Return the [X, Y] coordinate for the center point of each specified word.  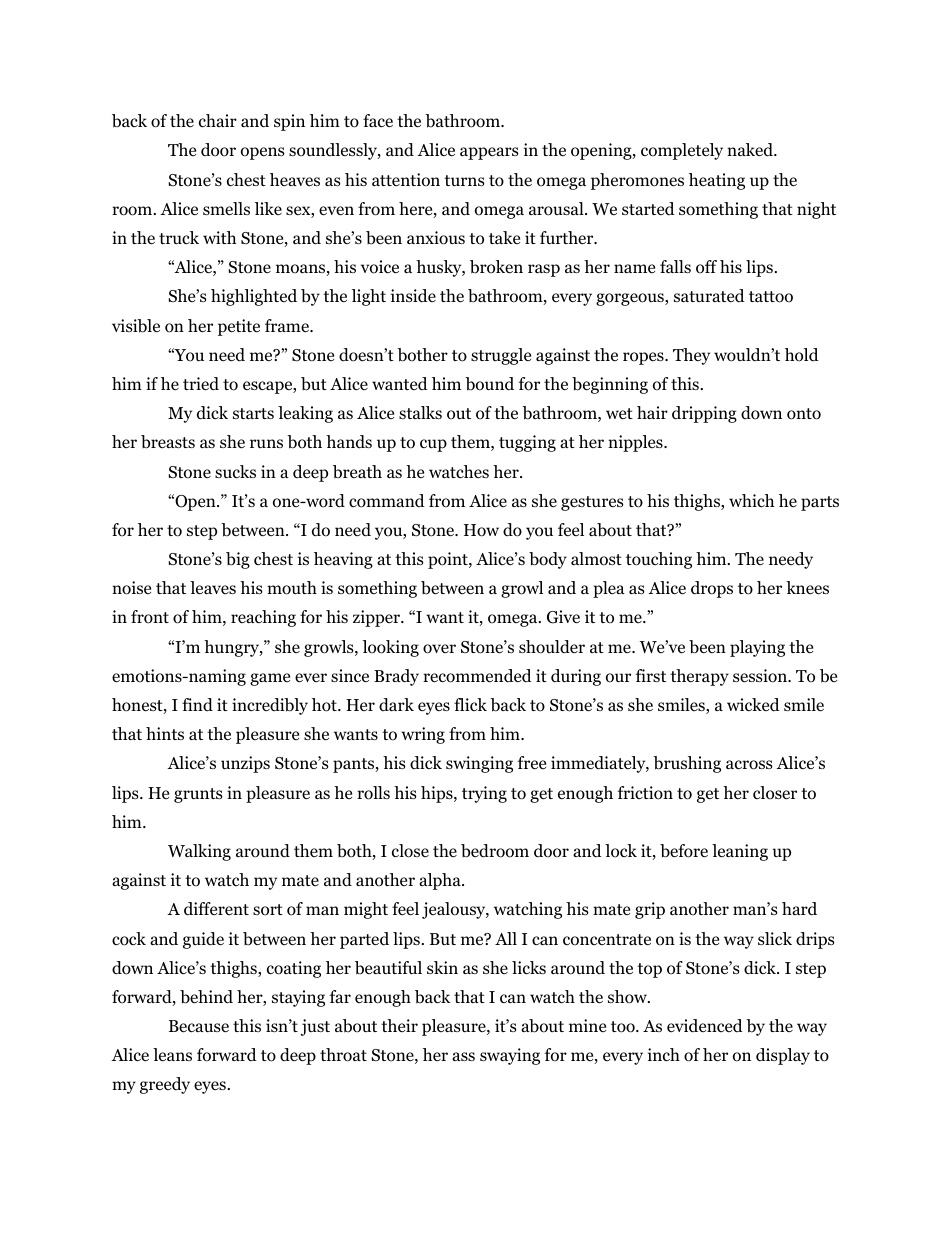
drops [712, 589]
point [449, 560]
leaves [213, 587]
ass [463, 1056]
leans [172, 1054]
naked [751, 150]
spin [289, 122]
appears [489, 153]
